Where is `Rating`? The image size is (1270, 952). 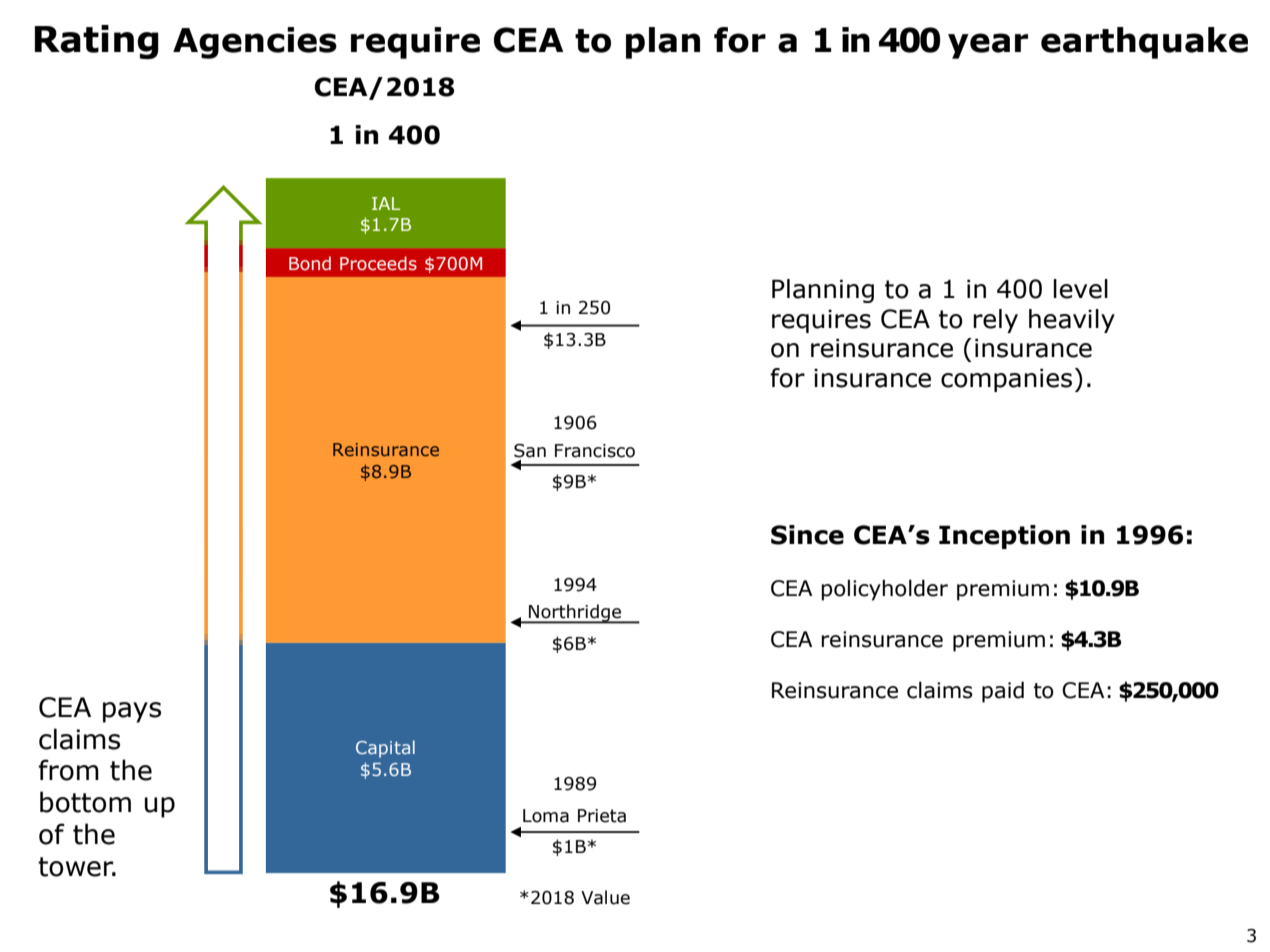
Rating is located at coordinates (97, 42).
